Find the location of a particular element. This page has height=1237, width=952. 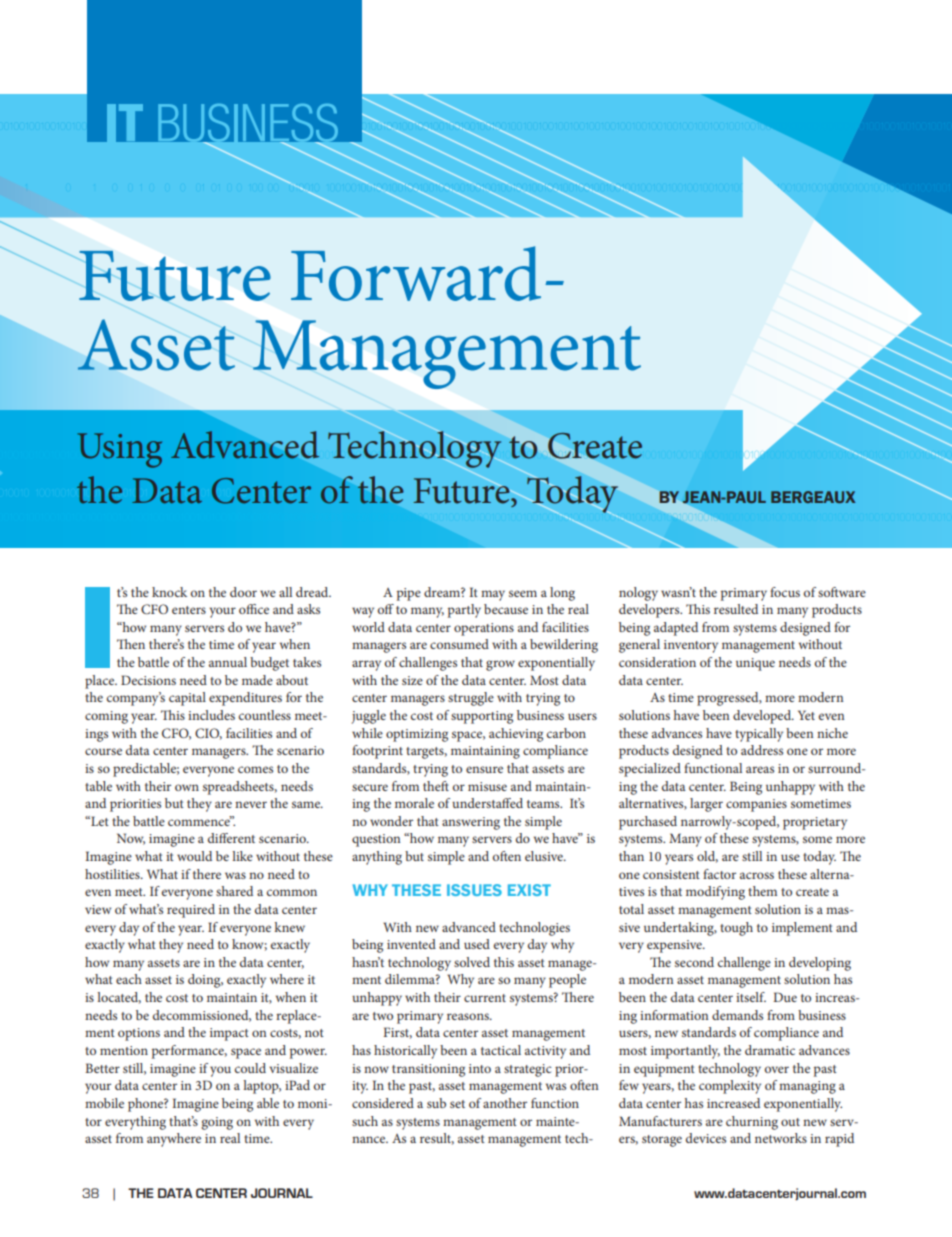

seem is located at coordinates (523, 593).
